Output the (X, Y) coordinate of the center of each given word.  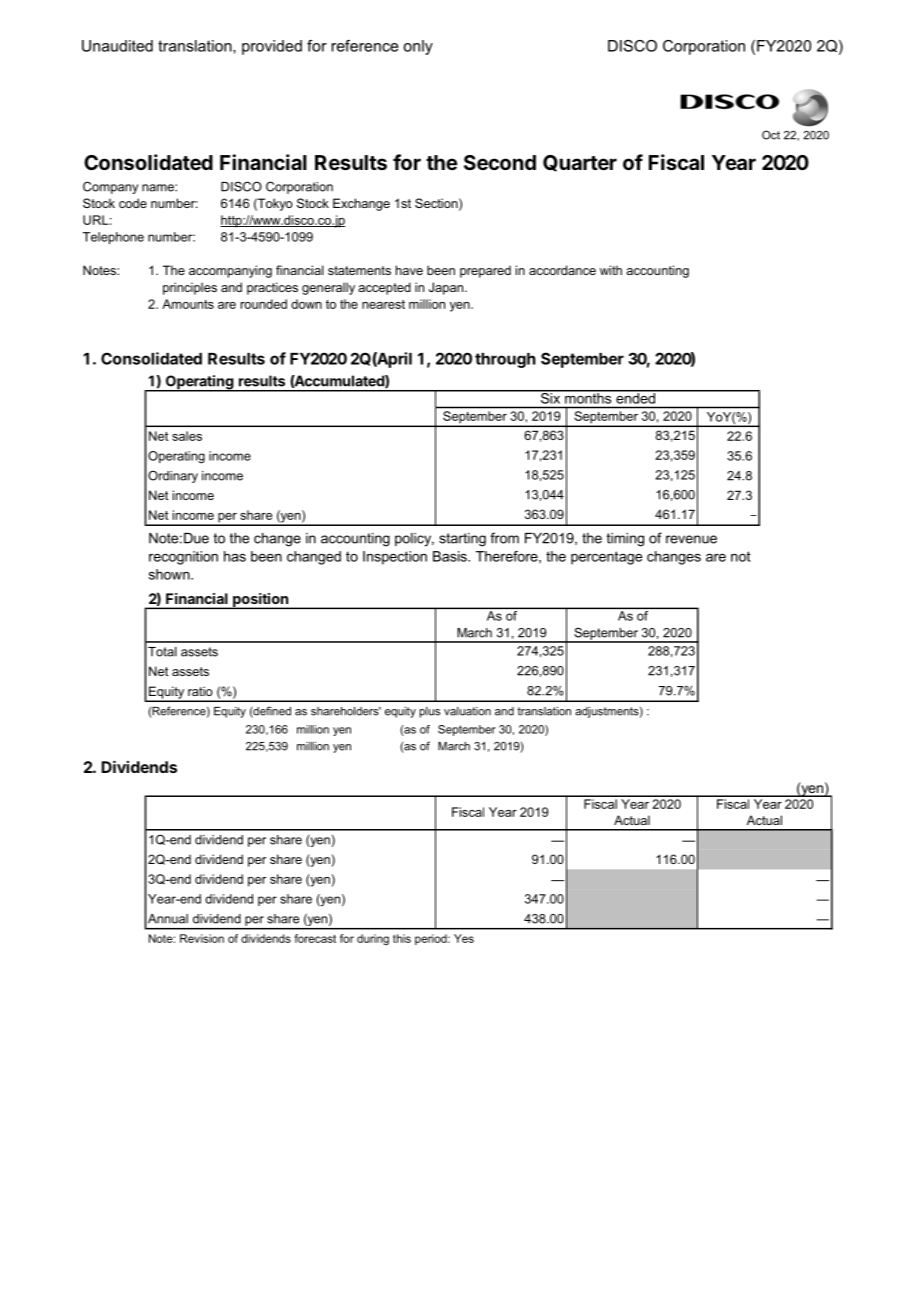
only (418, 47)
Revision (202, 938)
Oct (771, 135)
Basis (451, 556)
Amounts (188, 304)
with (611, 270)
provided (272, 47)
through (505, 360)
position (261, 601)
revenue (691, 539)
